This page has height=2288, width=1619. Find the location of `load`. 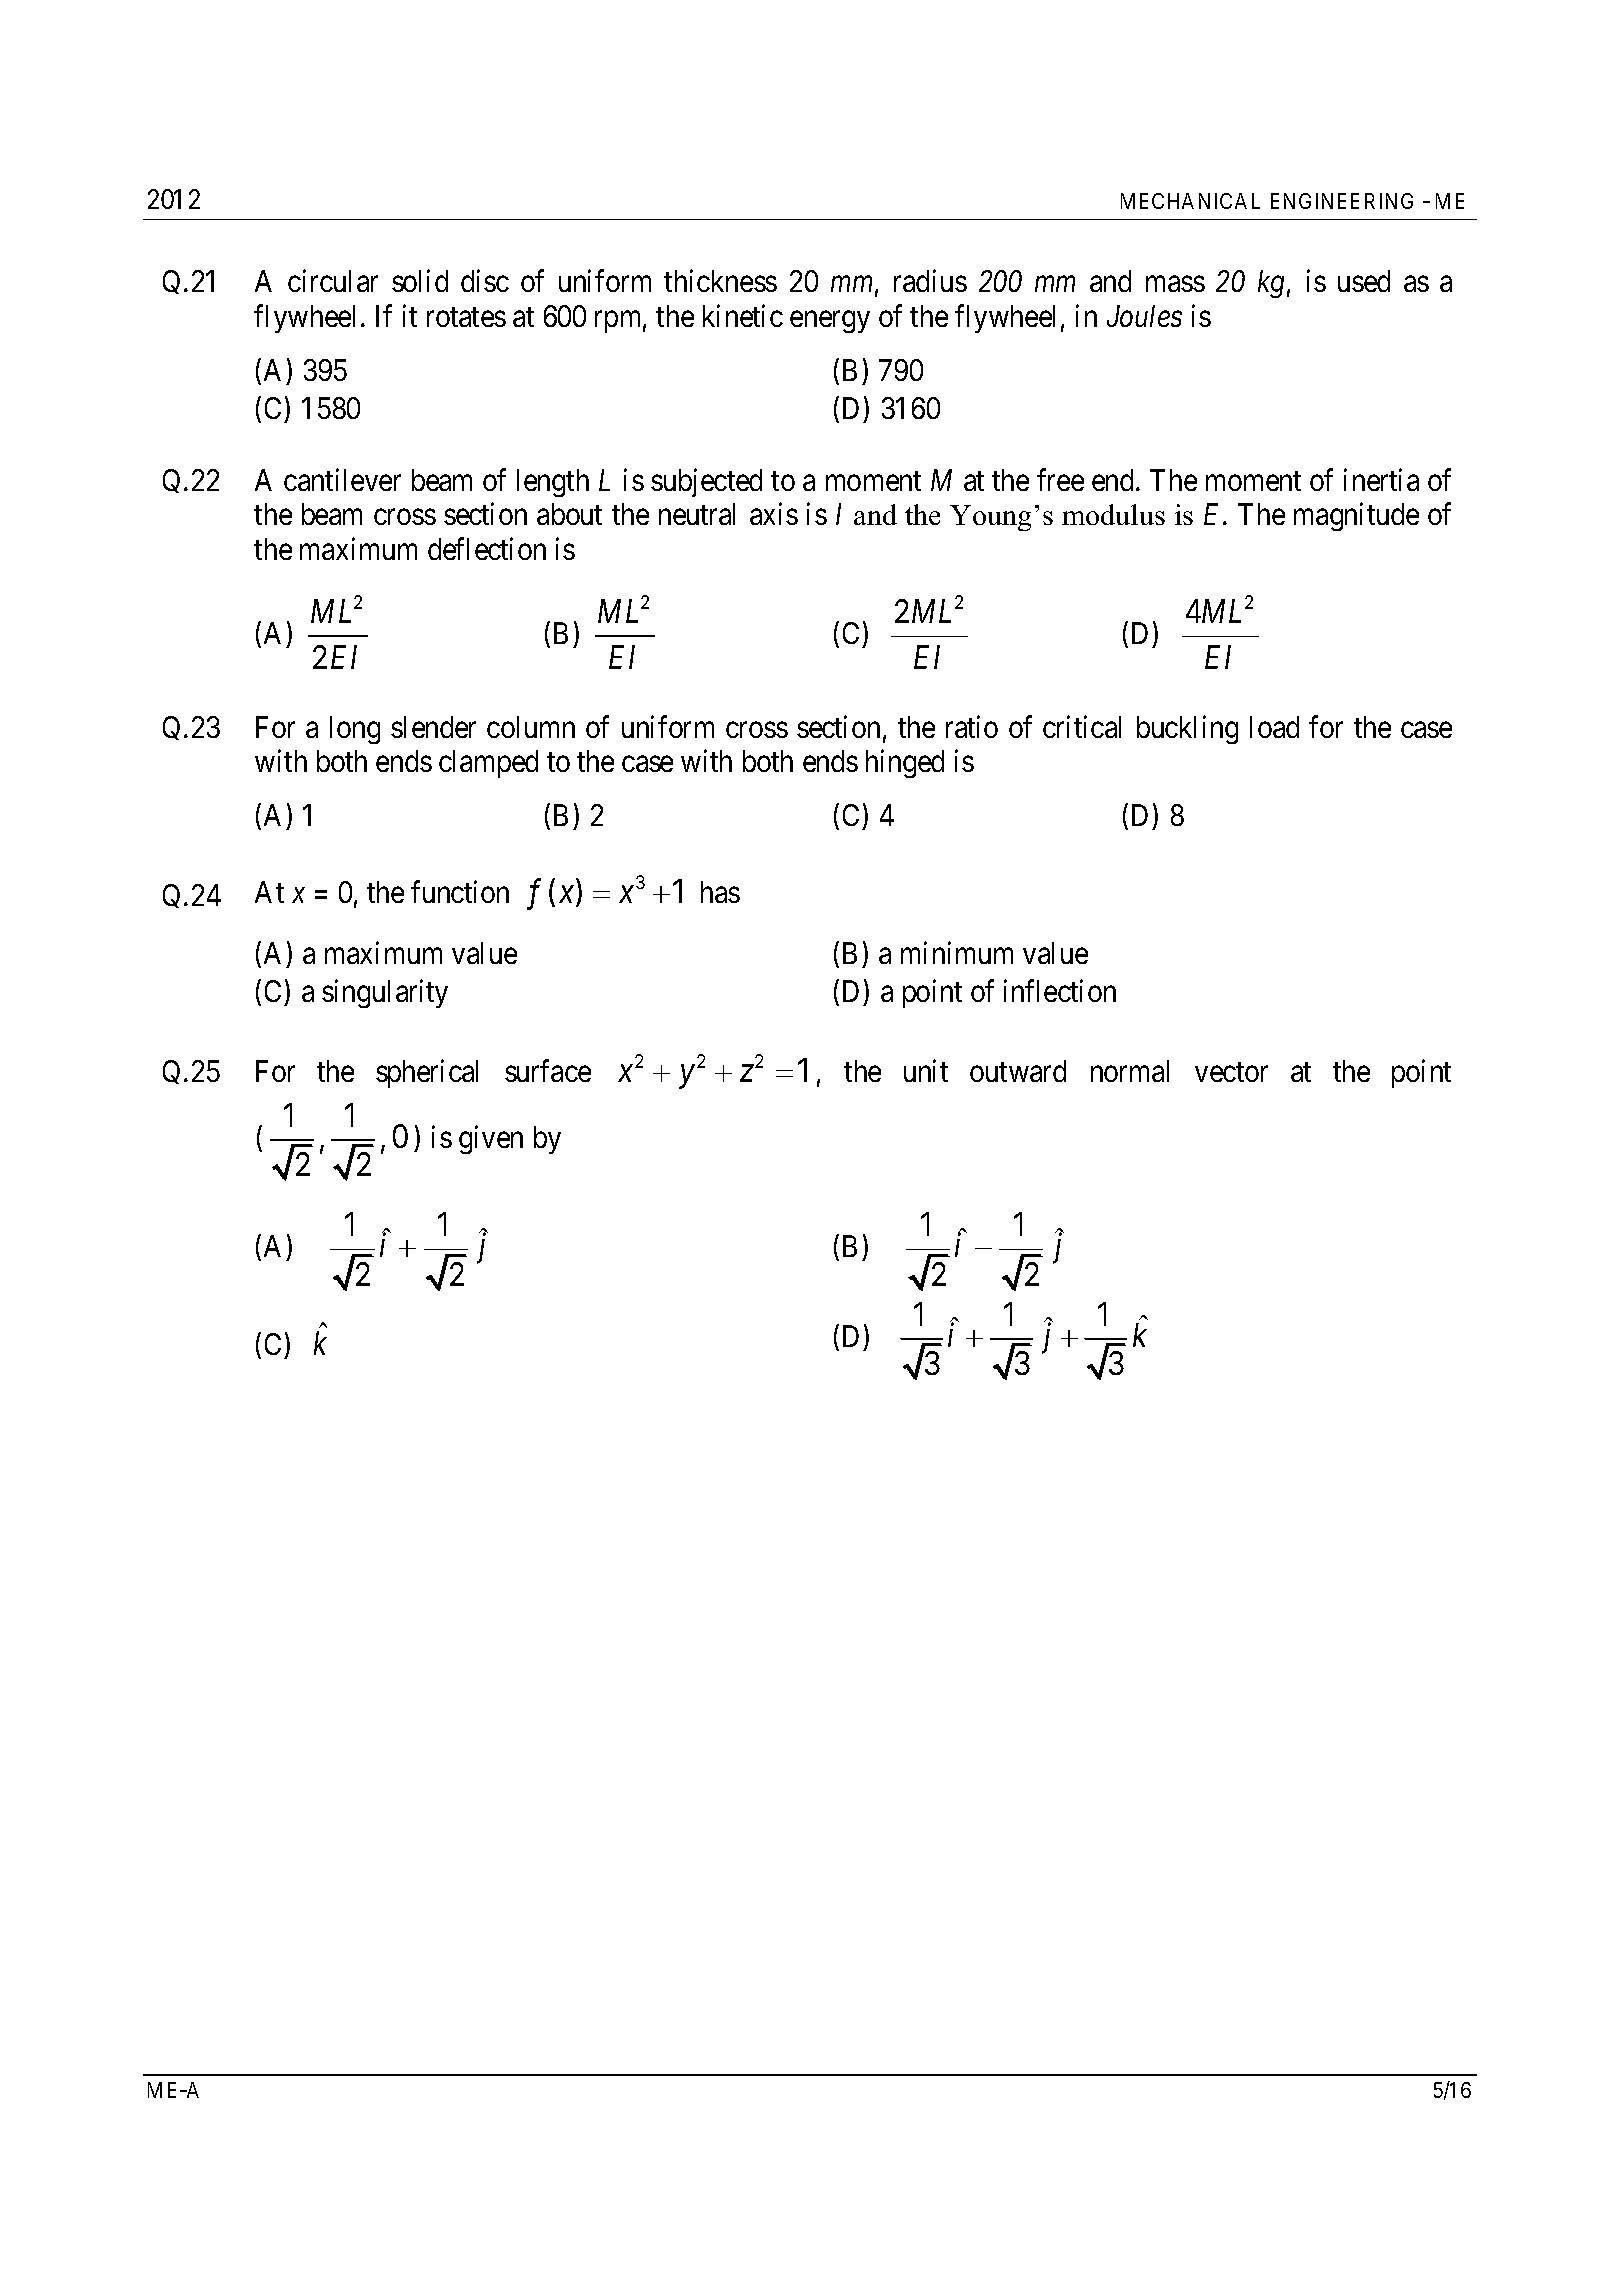

load is located at coordinates (1274, 727).
